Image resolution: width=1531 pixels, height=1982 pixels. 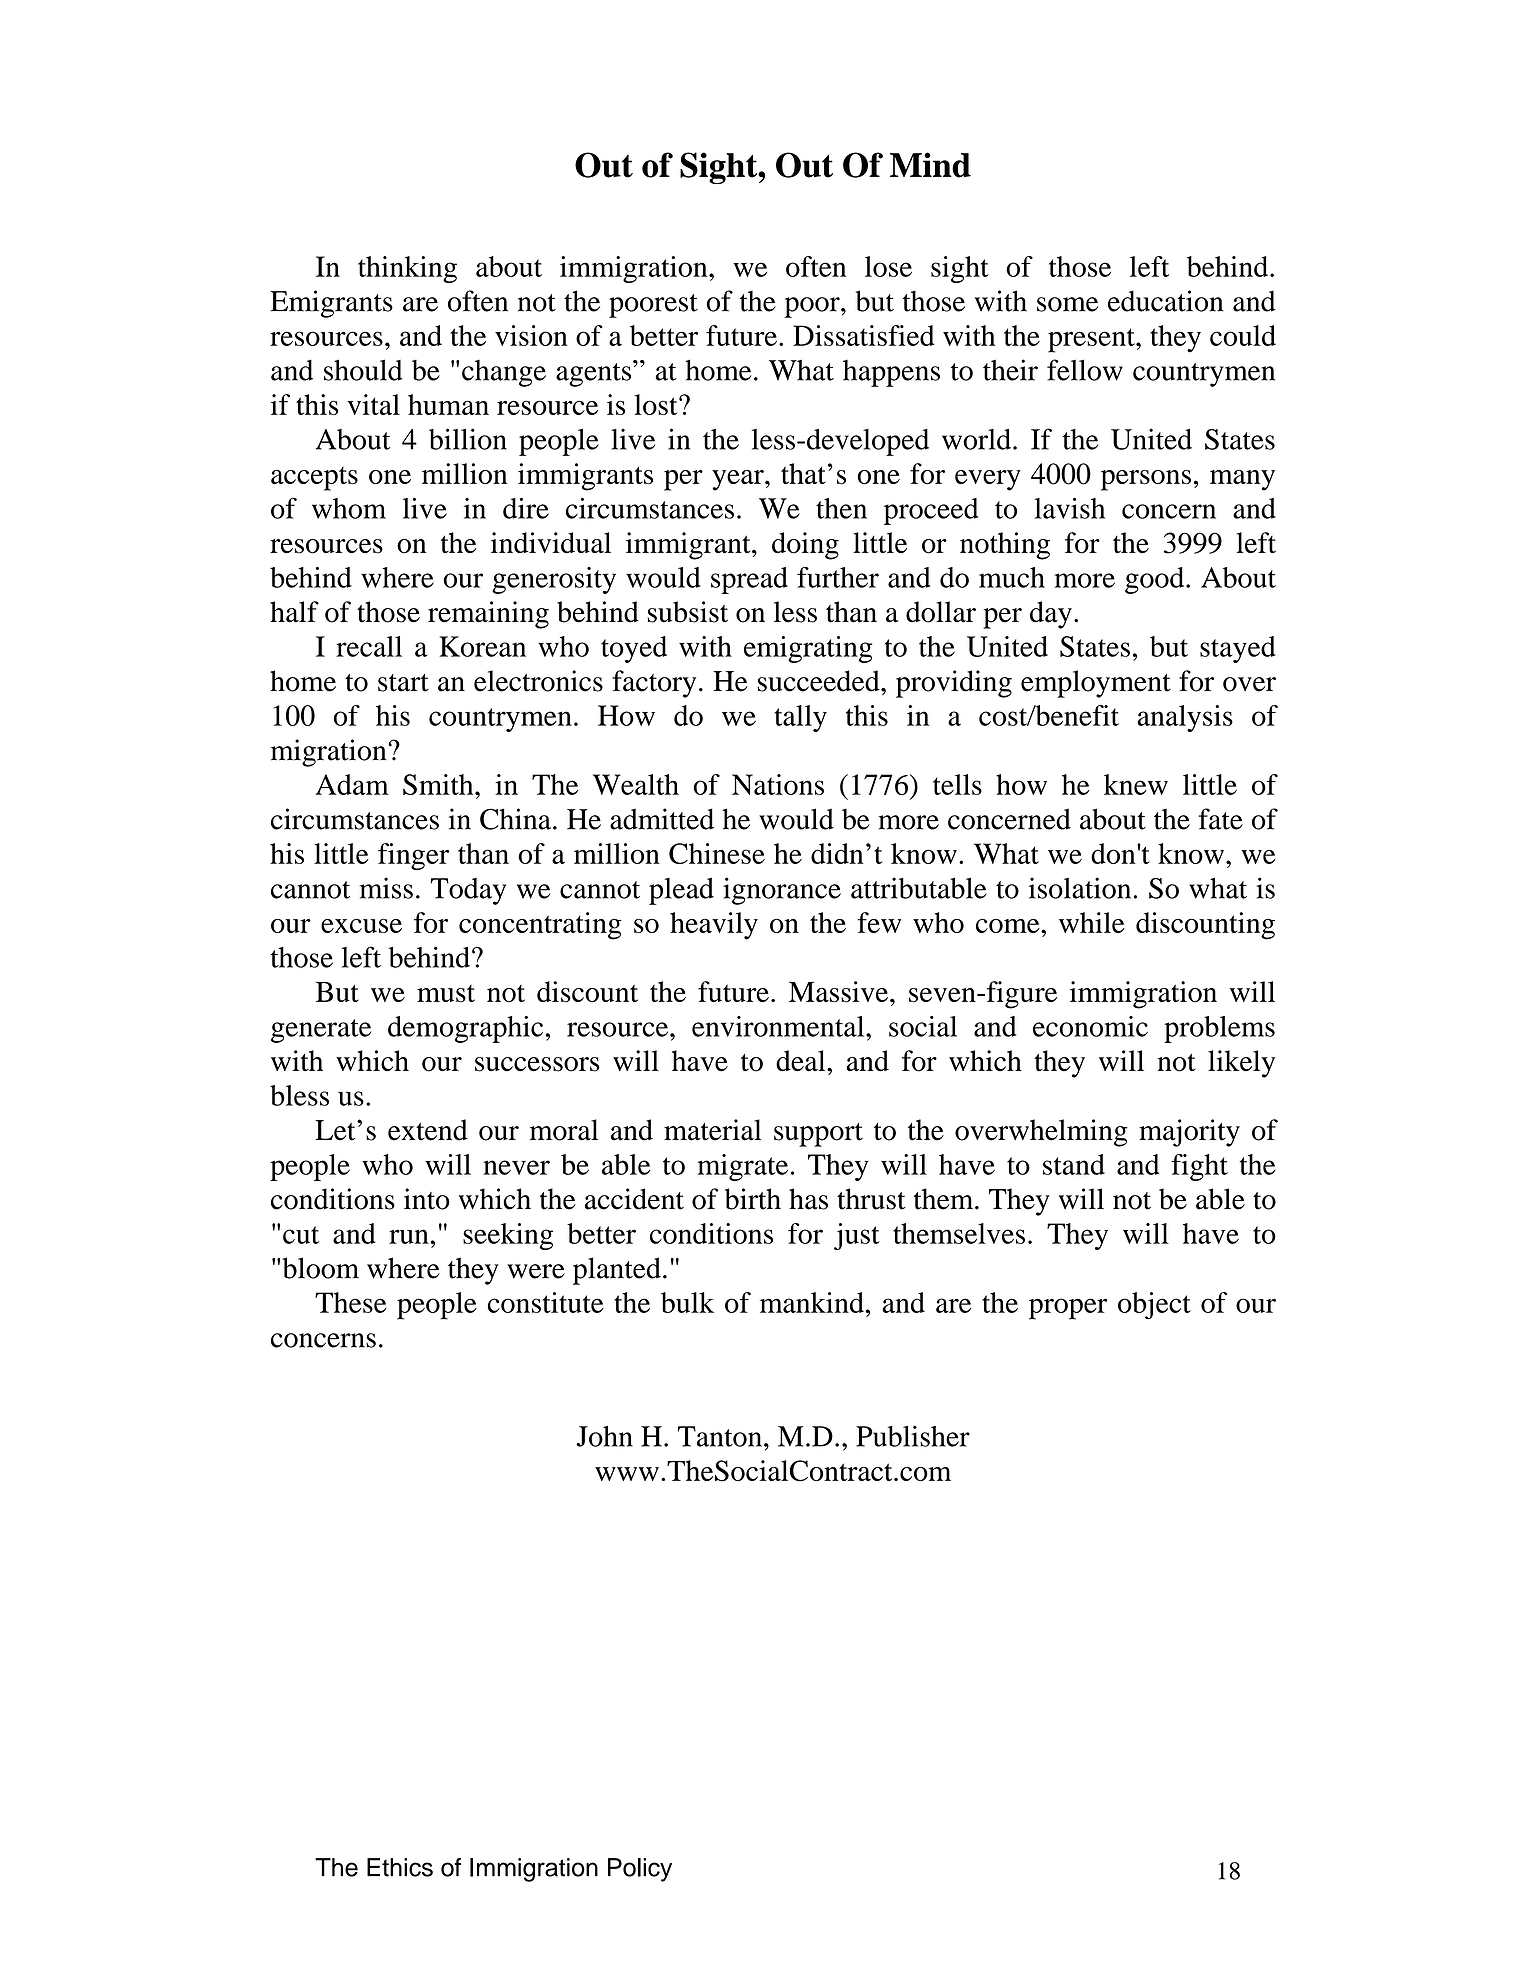 What do you see at coordinates (1166, 301) in the screenshot?
I see `education` at bounding box center [1166, 301].
